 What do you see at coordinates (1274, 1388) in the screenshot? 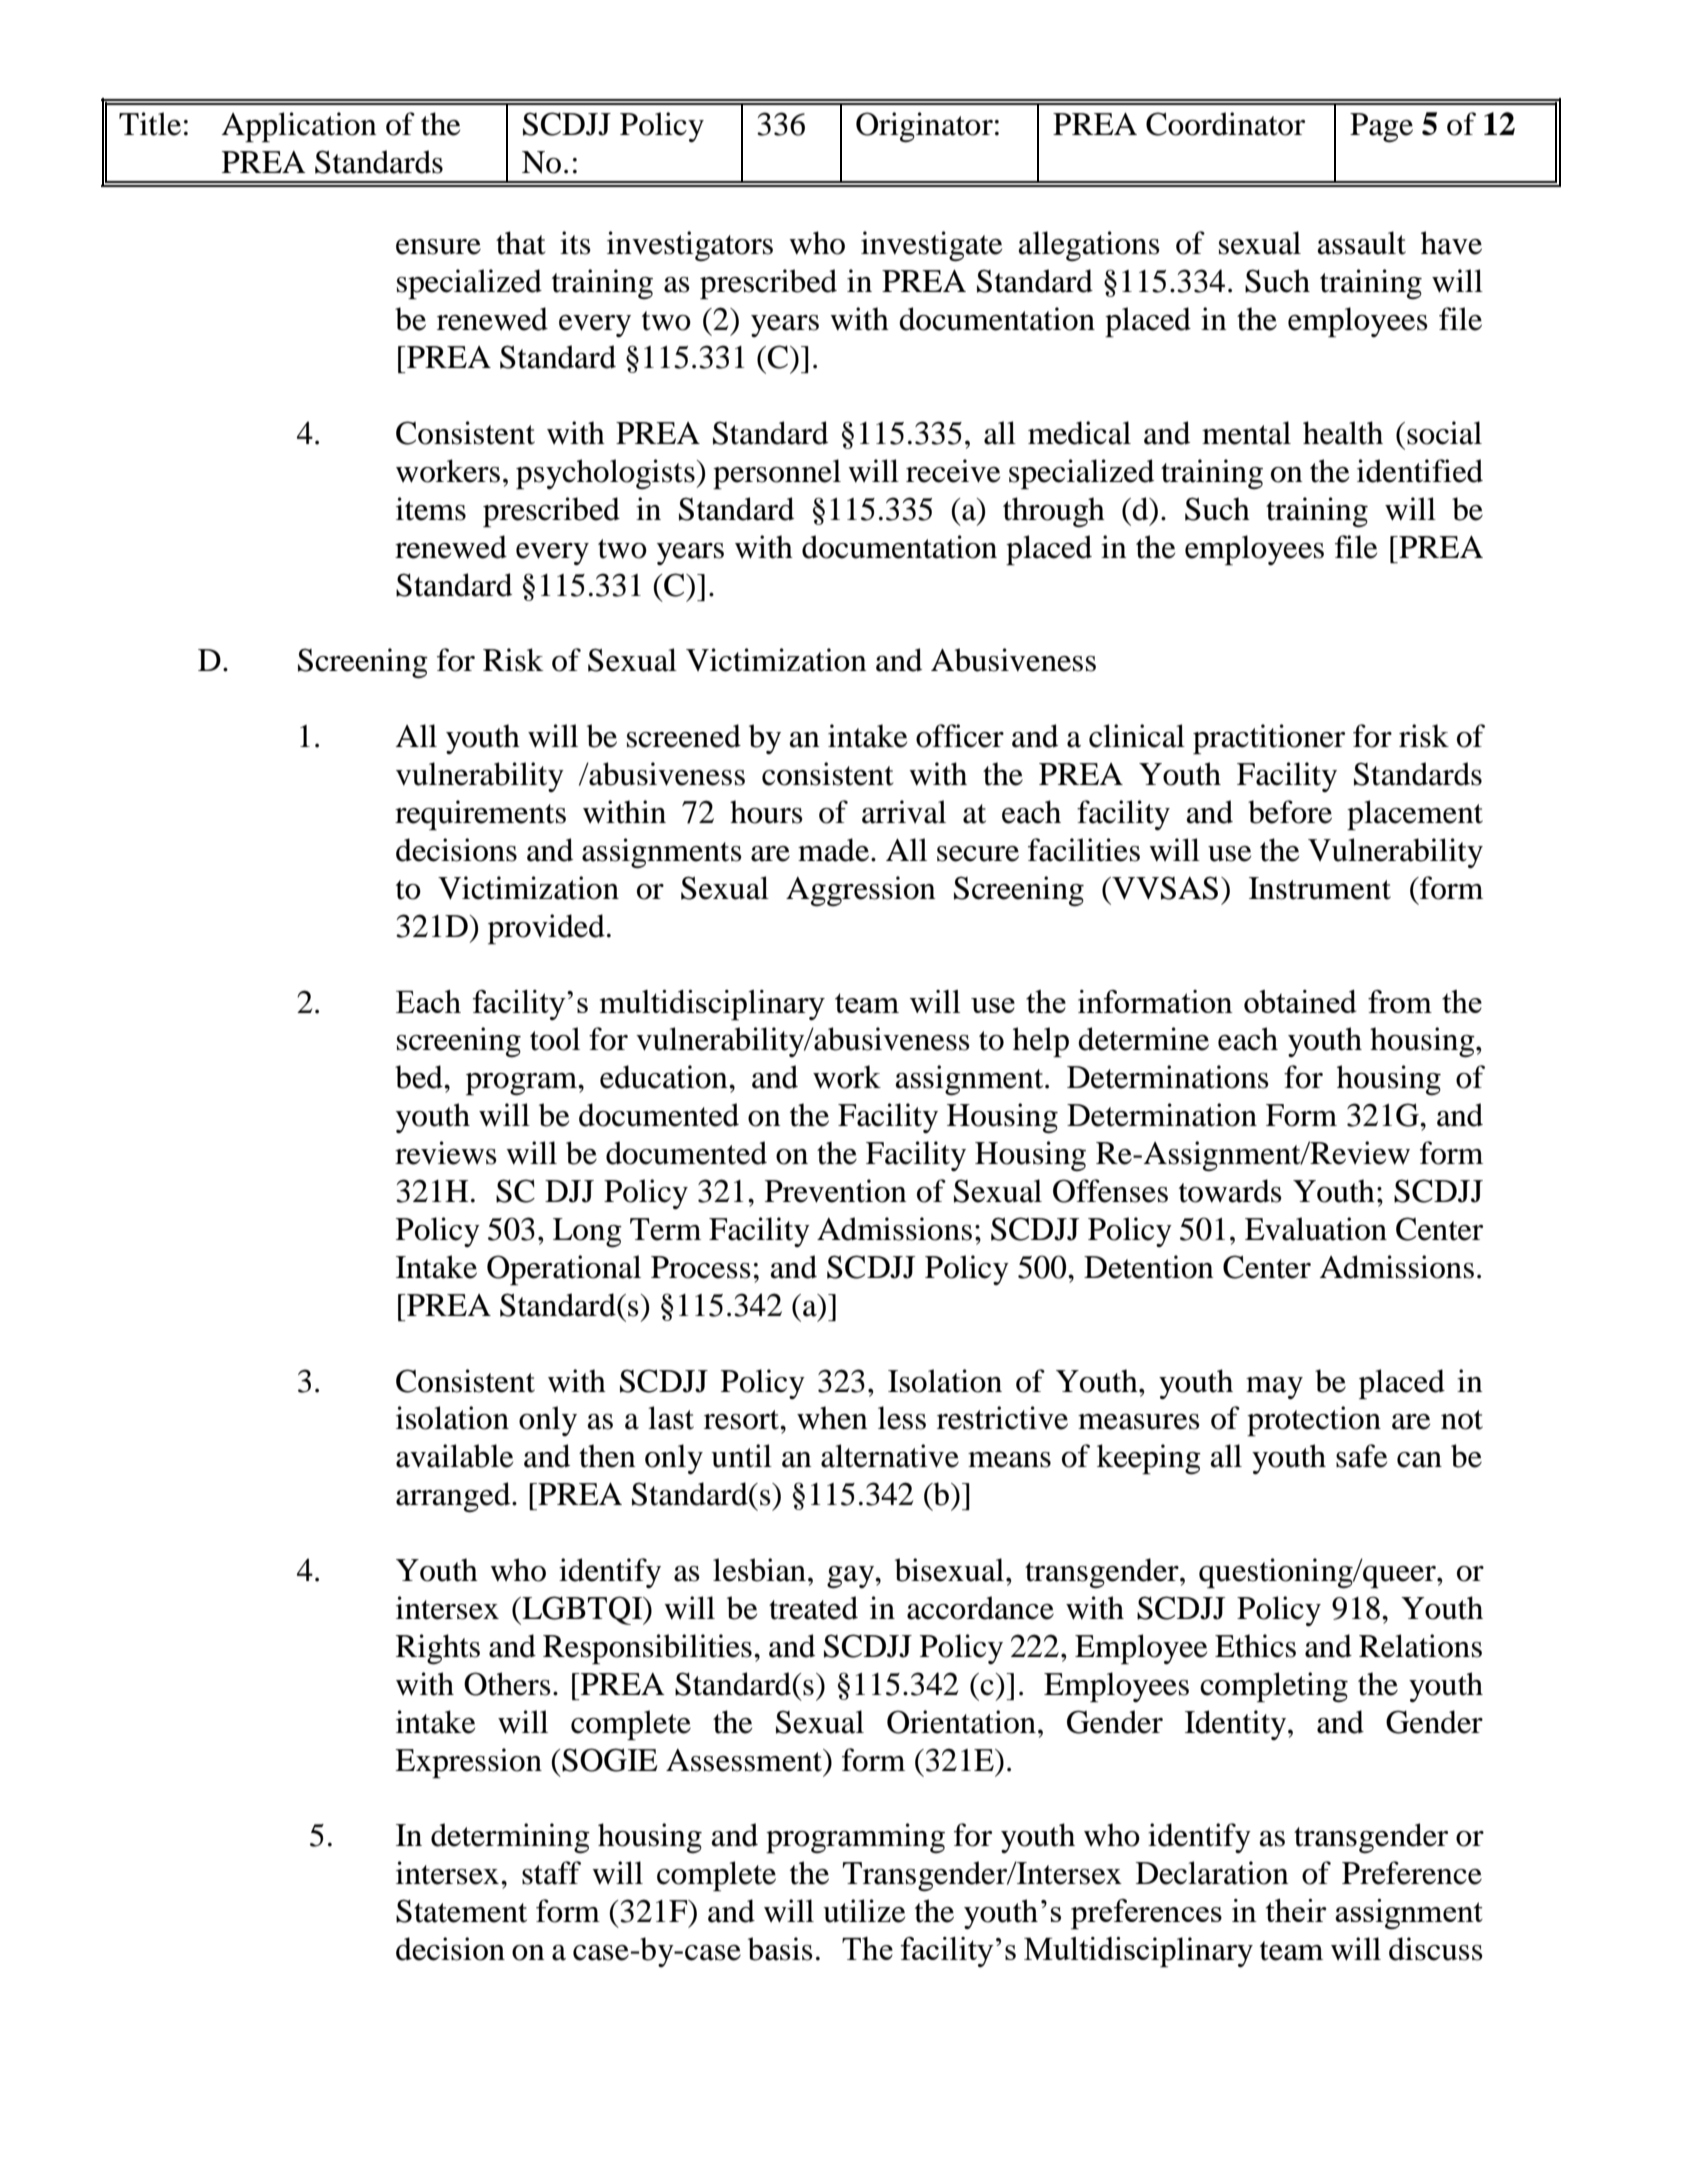
I see `may` at bounding box center [1274, 1388].
